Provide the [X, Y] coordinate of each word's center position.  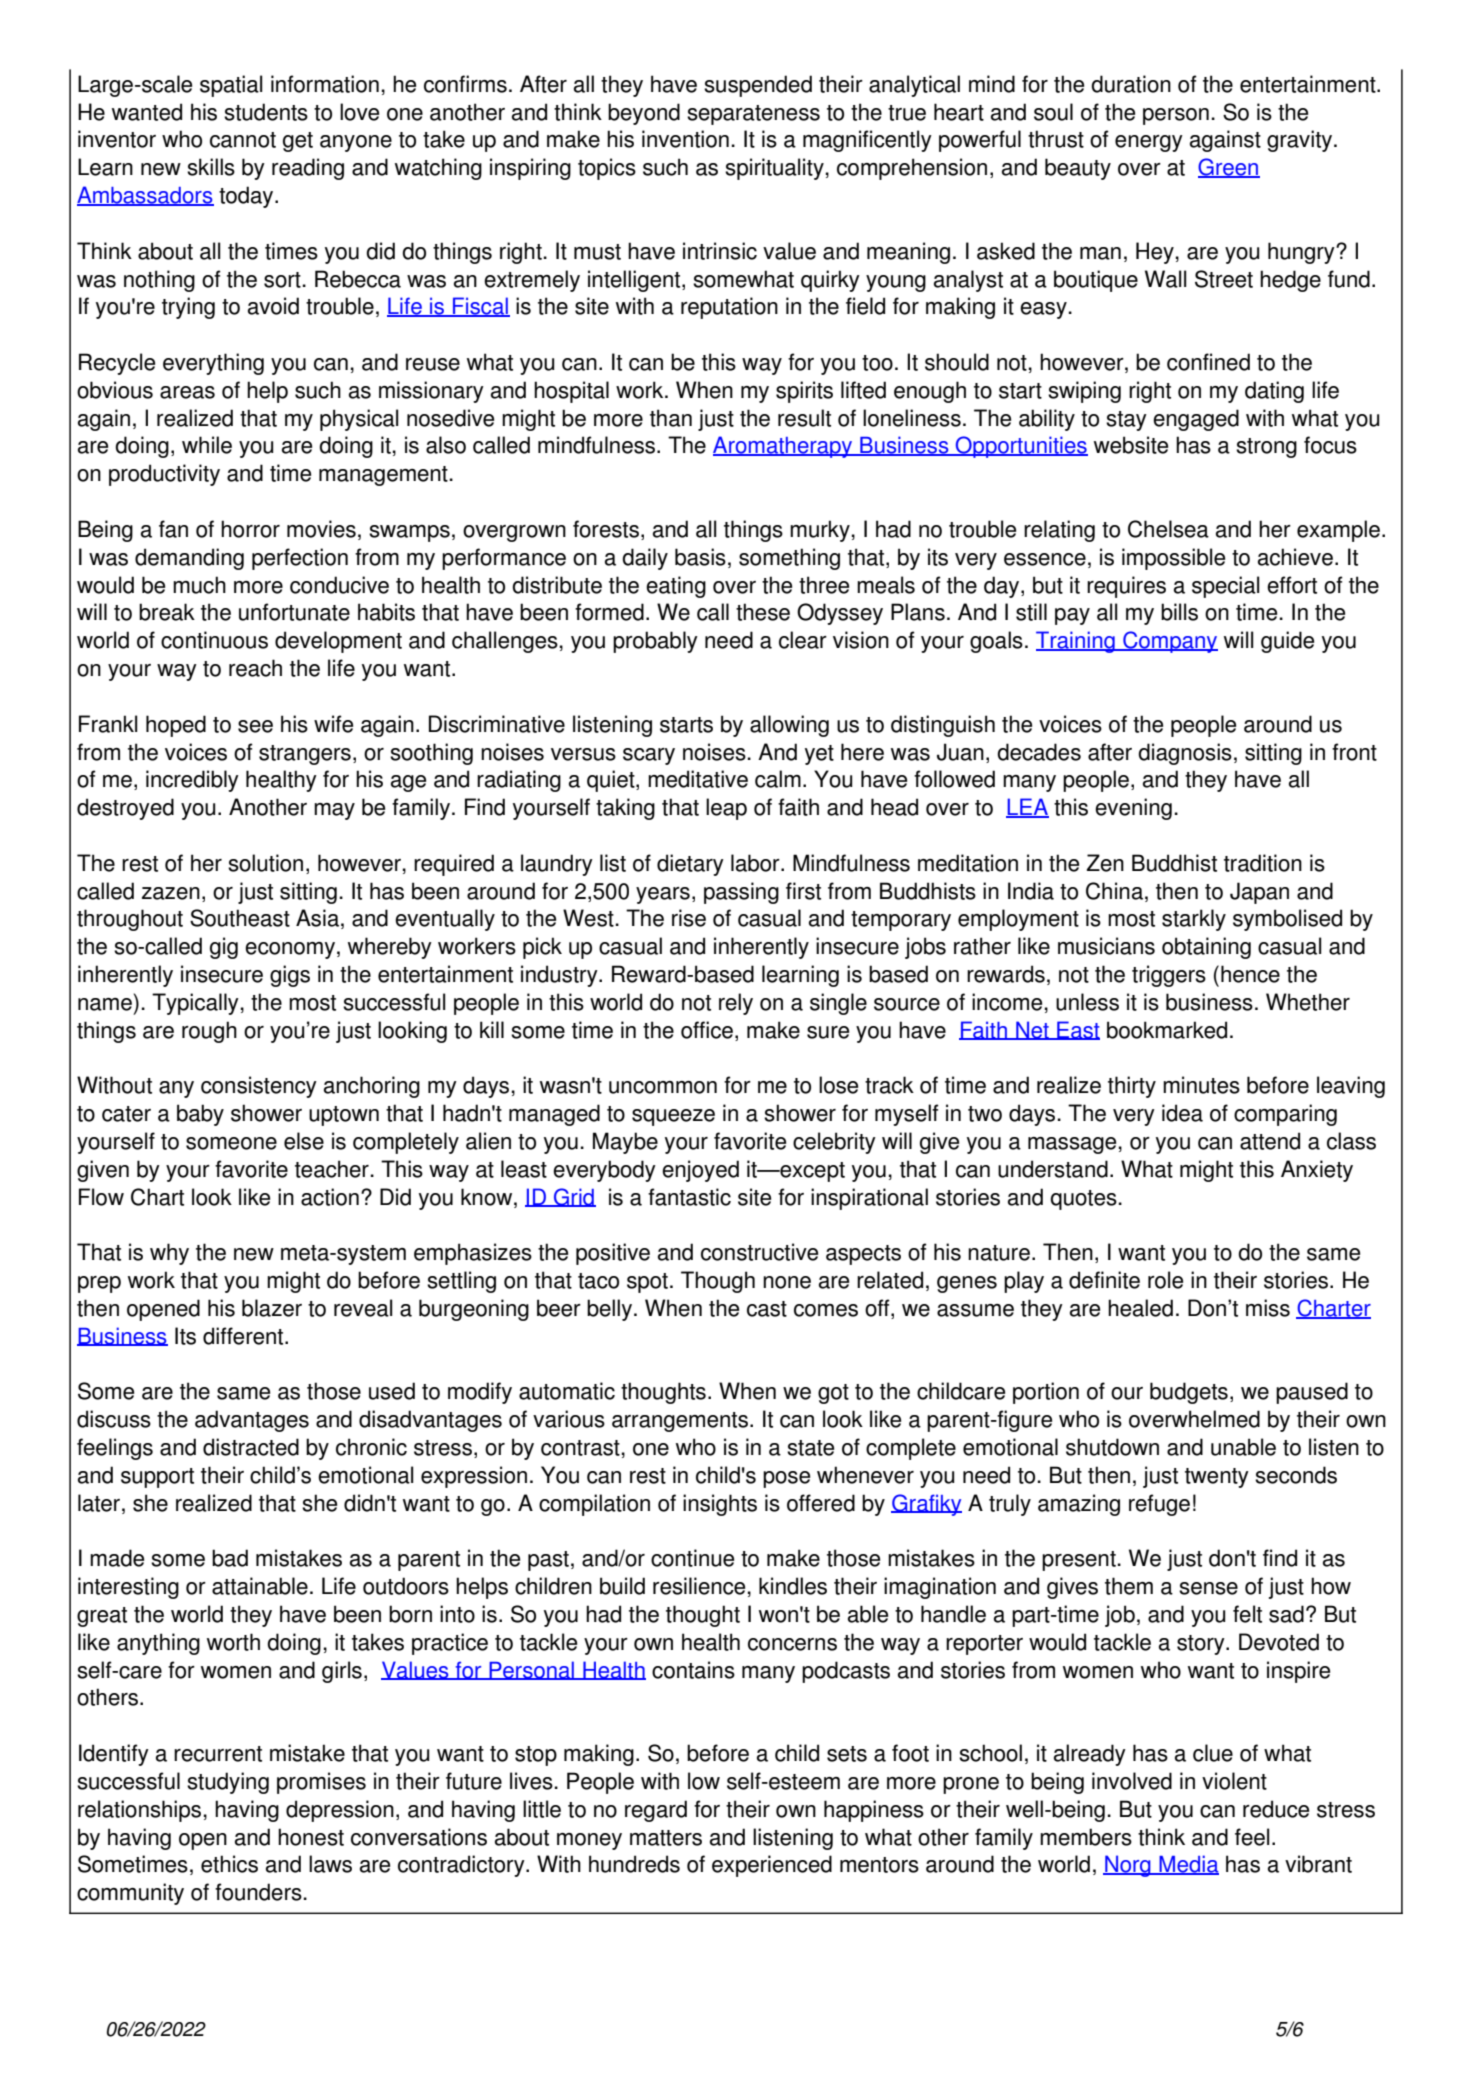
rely [736, 1004]
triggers [1169, 976]
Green [1229, 168]
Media [1188, 1865]
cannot [243, 140]
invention [685, 139]
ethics [229, 1864]
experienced [772, 1866]
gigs [290, 976]
